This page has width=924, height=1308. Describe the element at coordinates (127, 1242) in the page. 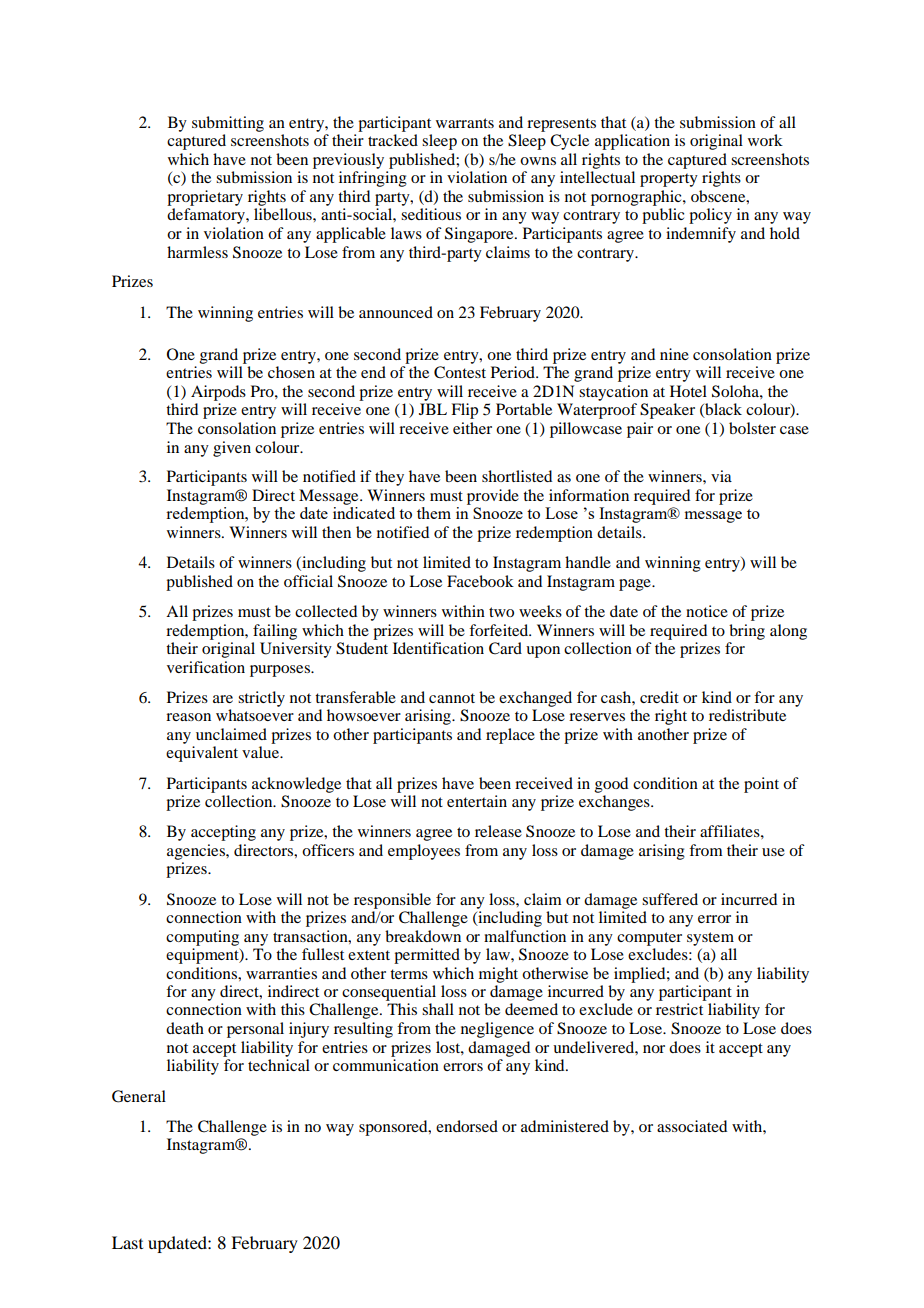

I see `Last` at that location.
